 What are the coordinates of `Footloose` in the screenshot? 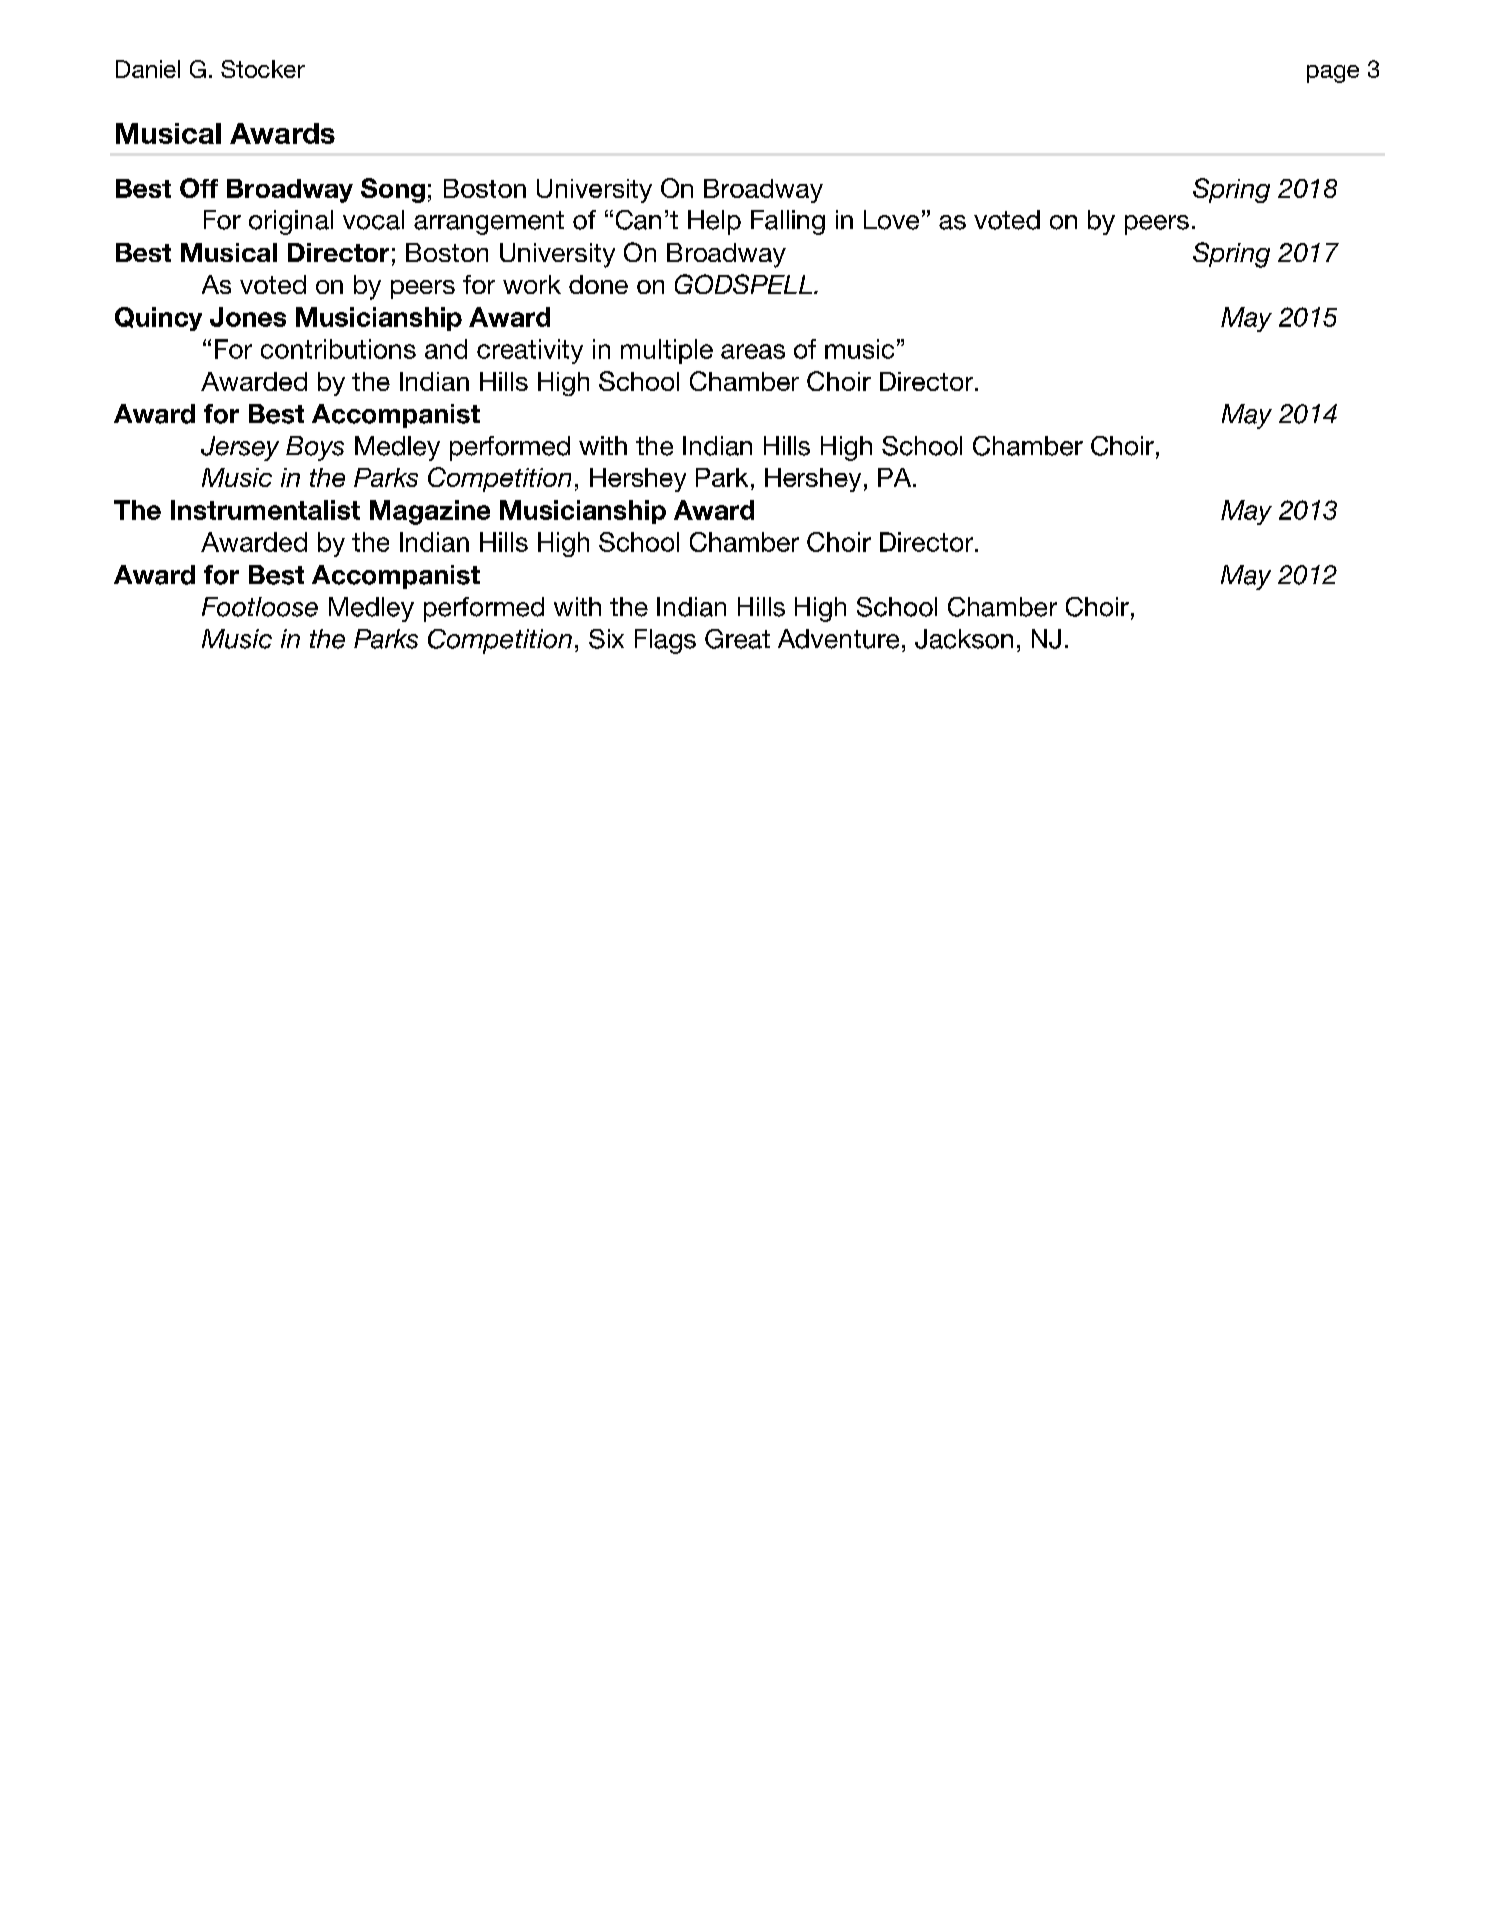 It's located at (260, 607).
